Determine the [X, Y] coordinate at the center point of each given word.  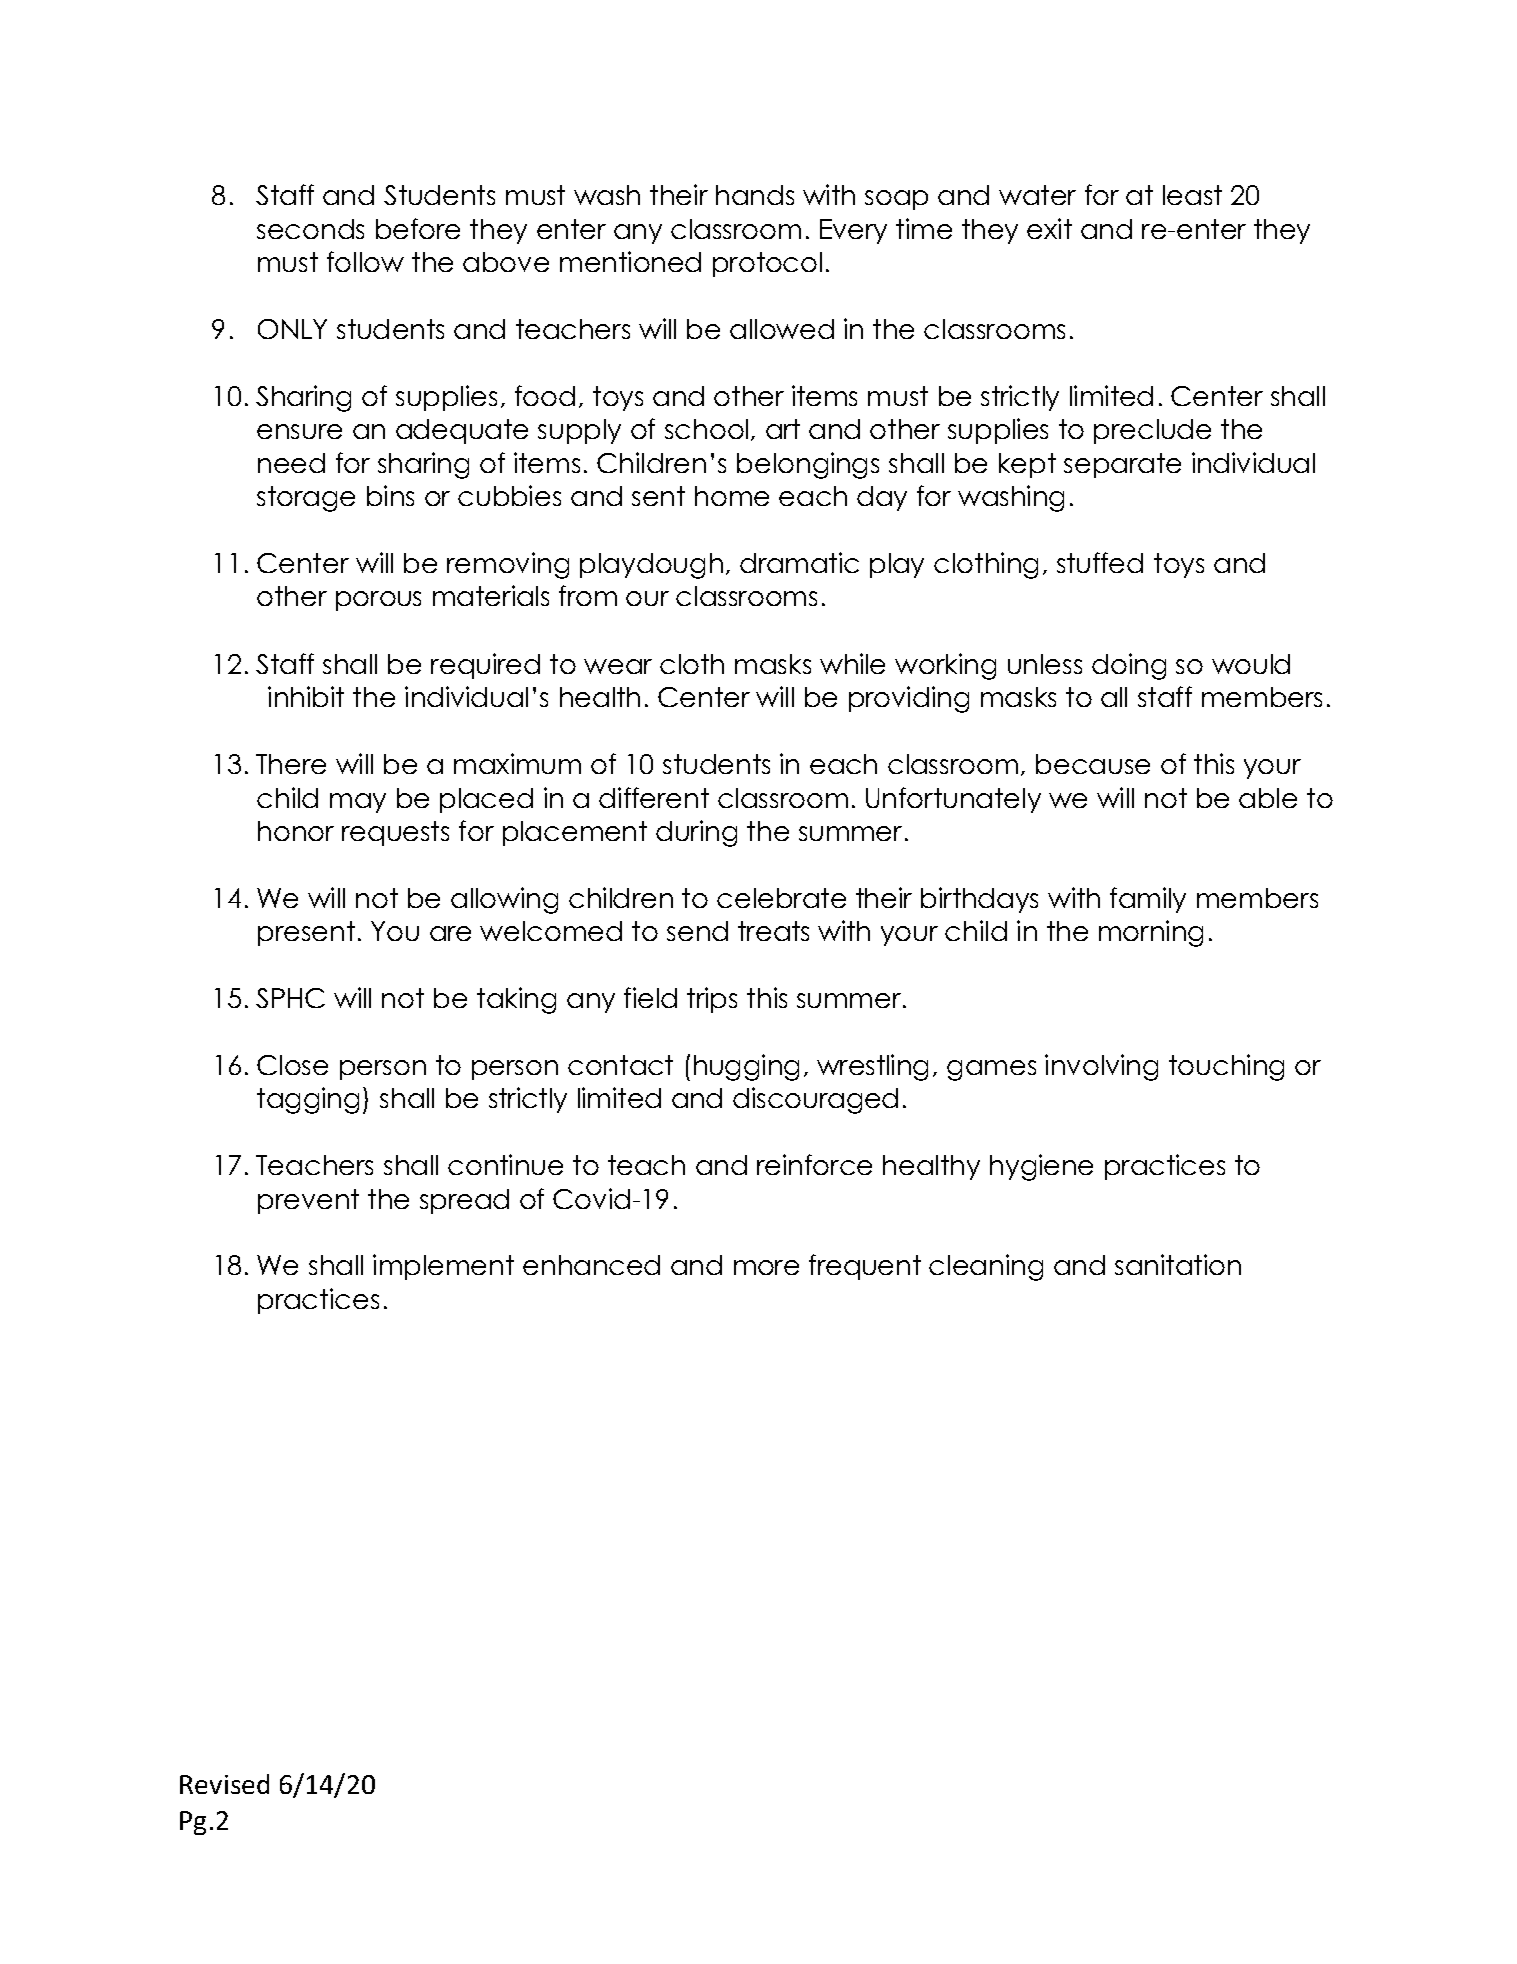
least [1192, 195]
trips [712, 1000]
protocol [767, 264]
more [766, 1267]
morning [1151, 933]
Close [292, 1065]
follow [365, 261]
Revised [224, 1784]
